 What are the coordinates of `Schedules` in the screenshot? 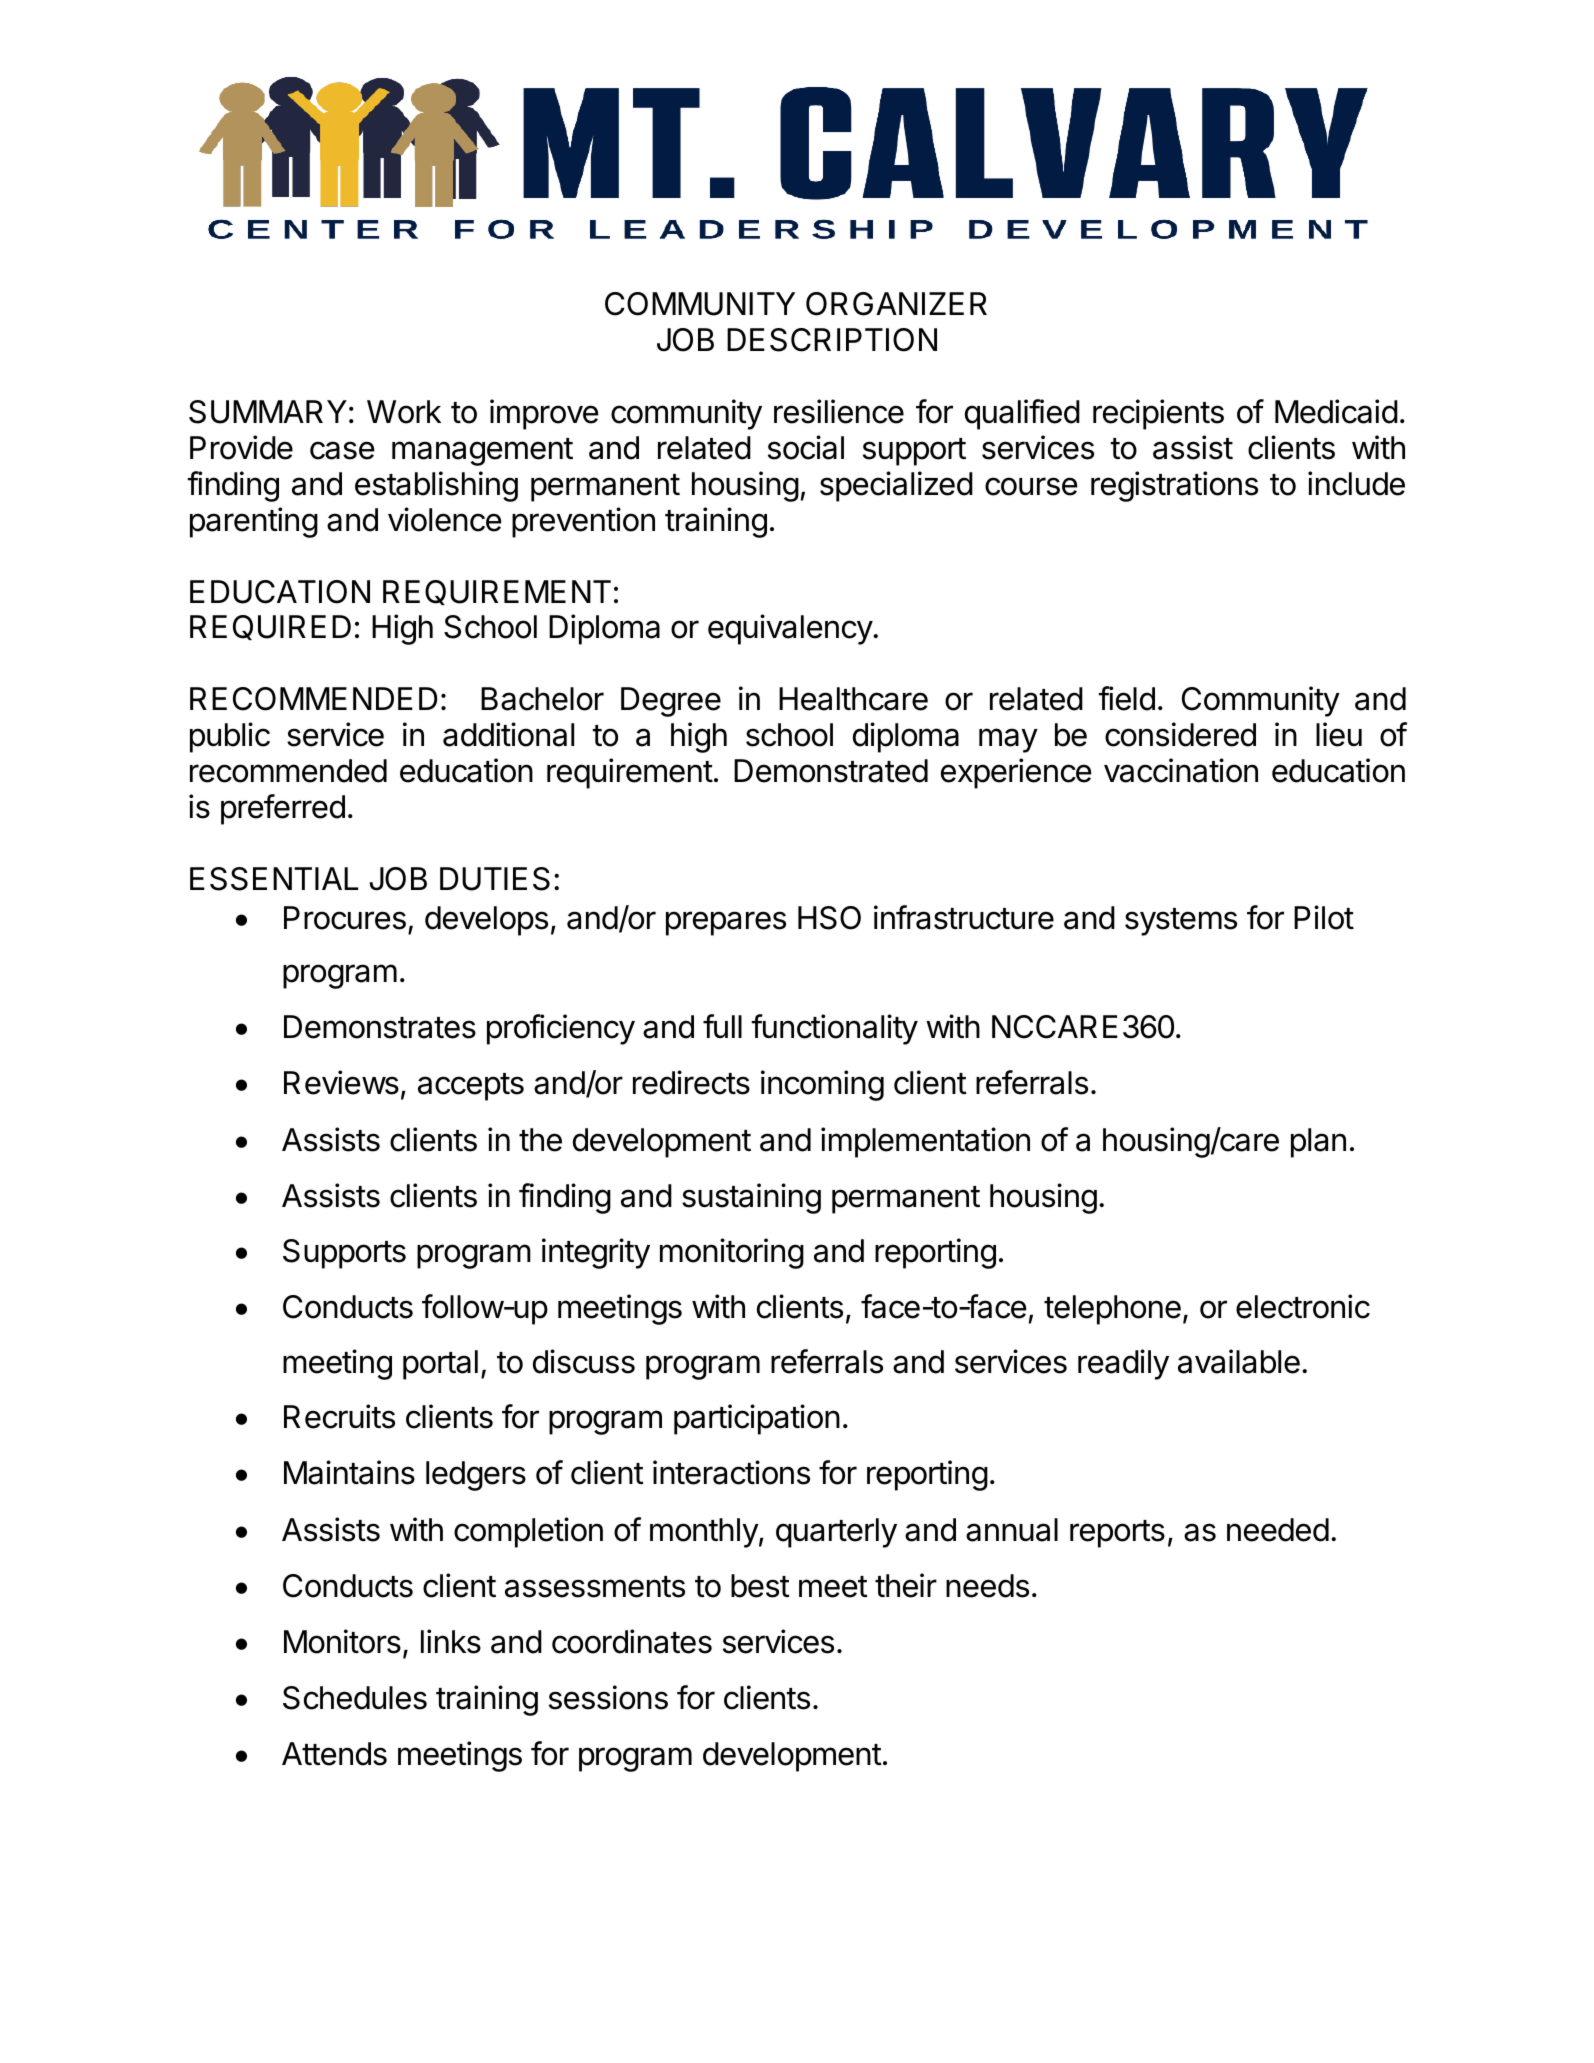 It's located at (355, 1698).
